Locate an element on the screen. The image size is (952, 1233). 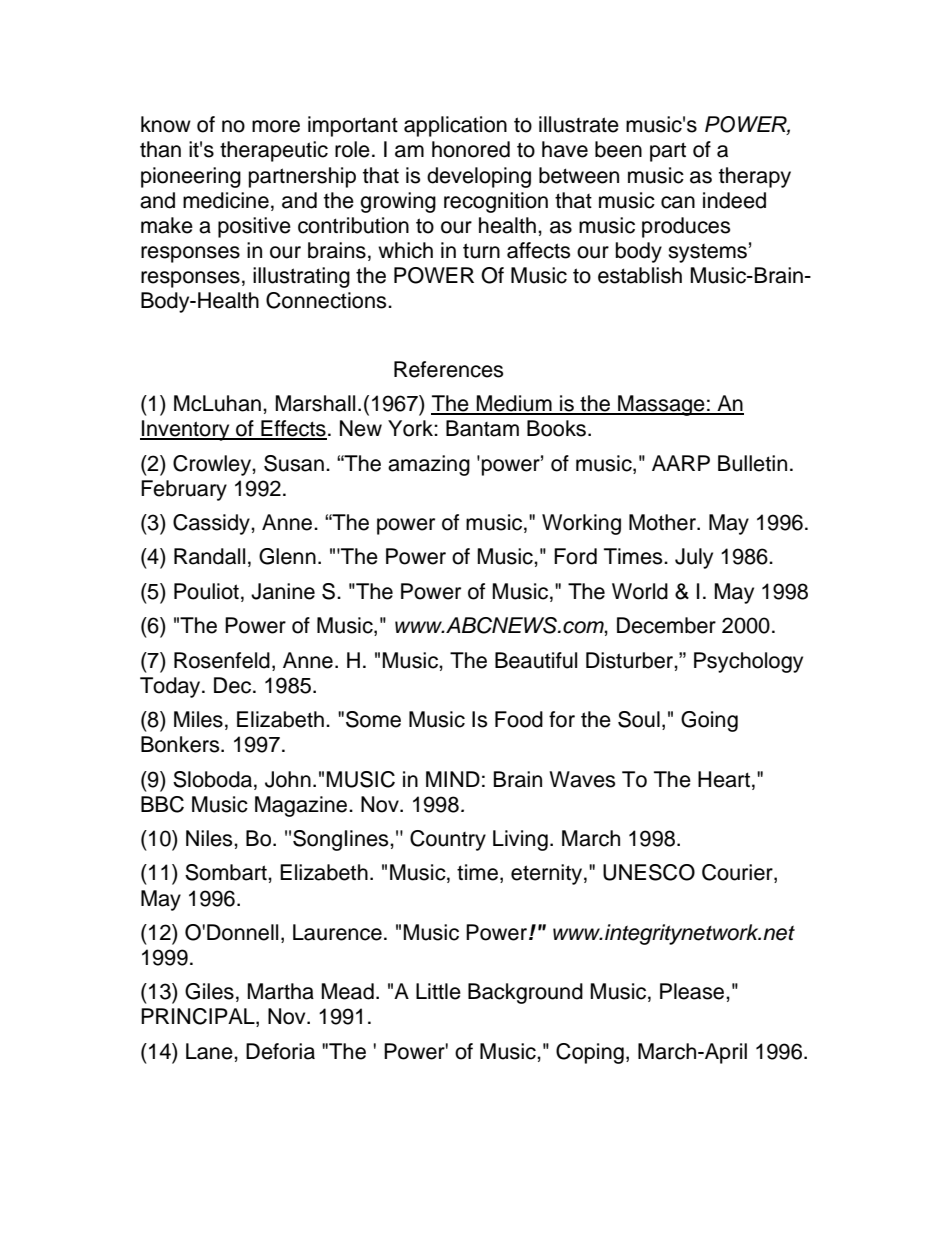
therapeutic is located at coordinates (274, 151).
